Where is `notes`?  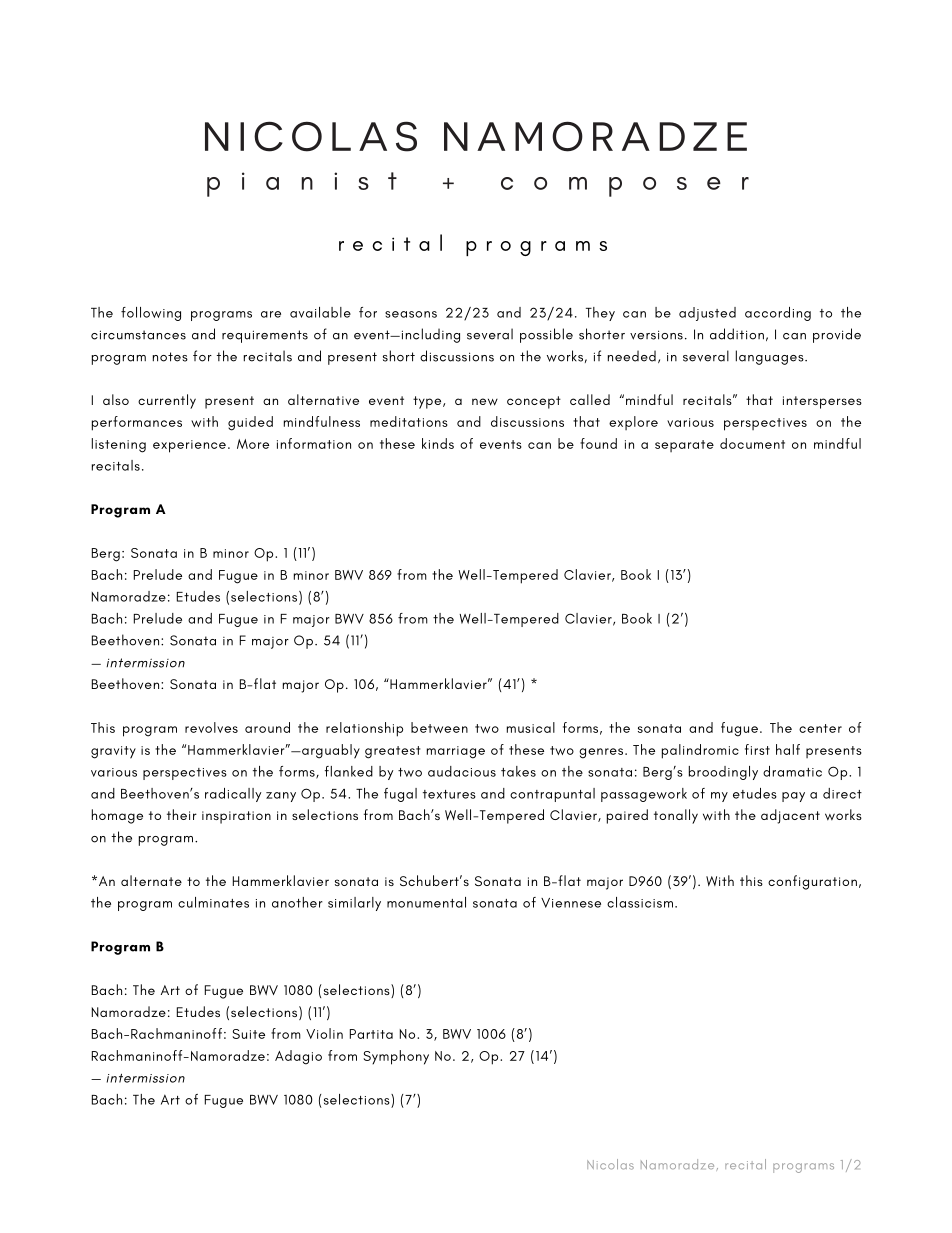
notes is located at coordinates (170, 357).
